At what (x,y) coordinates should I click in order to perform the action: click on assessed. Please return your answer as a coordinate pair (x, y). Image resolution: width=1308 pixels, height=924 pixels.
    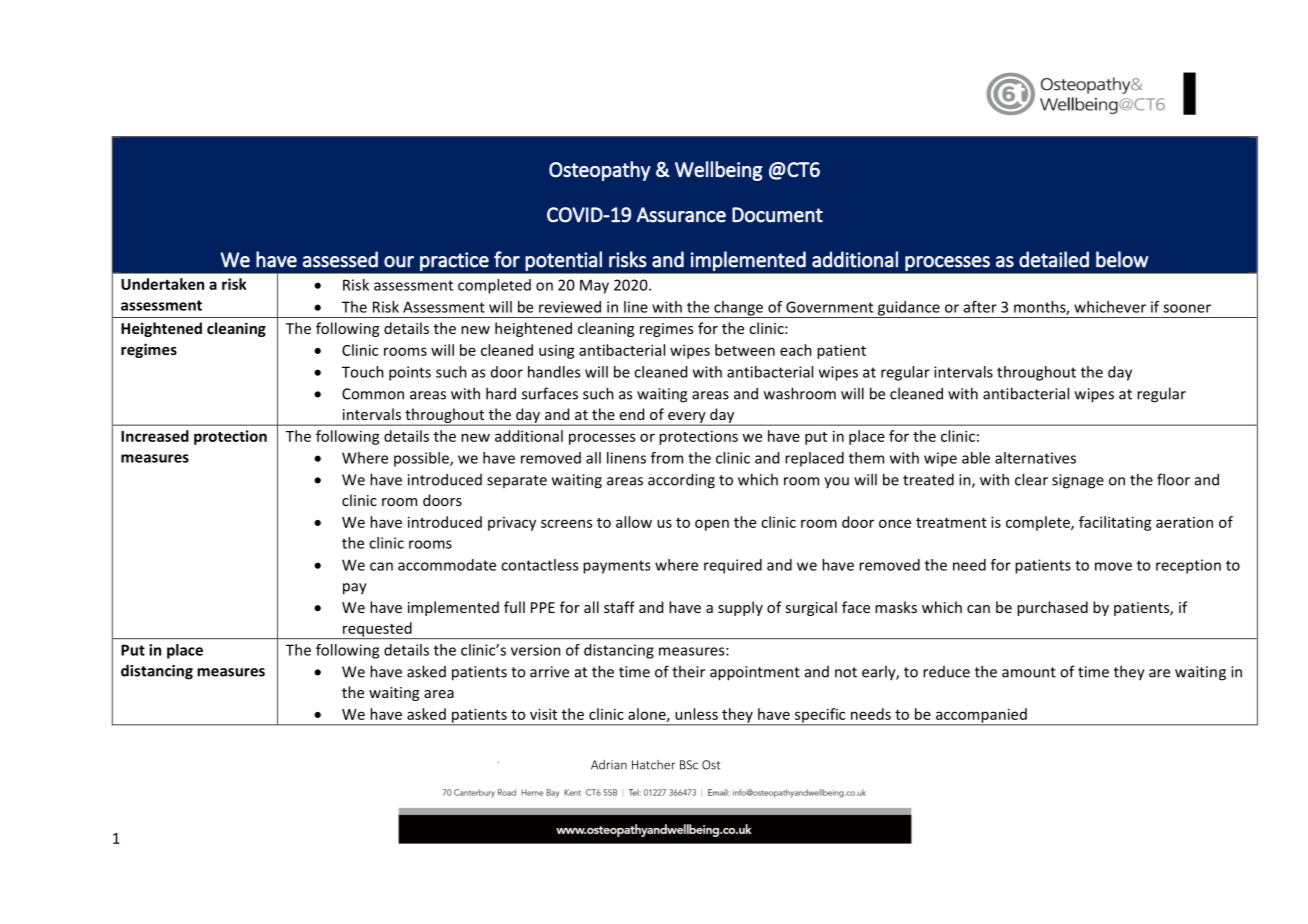
    Looking at the image, I should click on (340, 259).
